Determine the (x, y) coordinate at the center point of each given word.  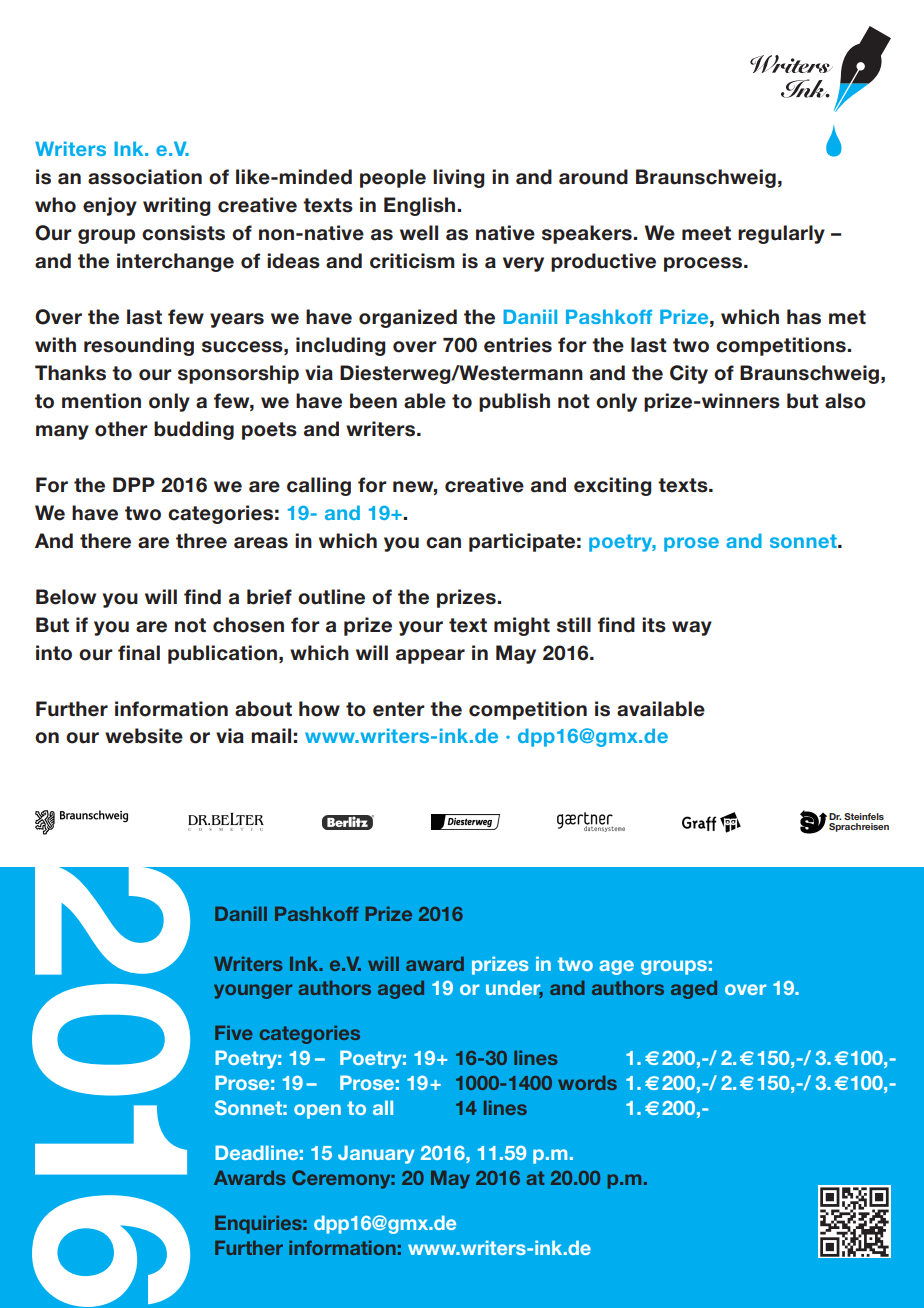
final (139, 653)
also (845, 401)
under (514, 989)
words (587, 1083)
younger (253, 991)
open (317, 1111)
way (692, 628)
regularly (781, 234)
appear (430, 656)
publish (514, 402)
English (421, 206)
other (121, 429)
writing (177, 206)
